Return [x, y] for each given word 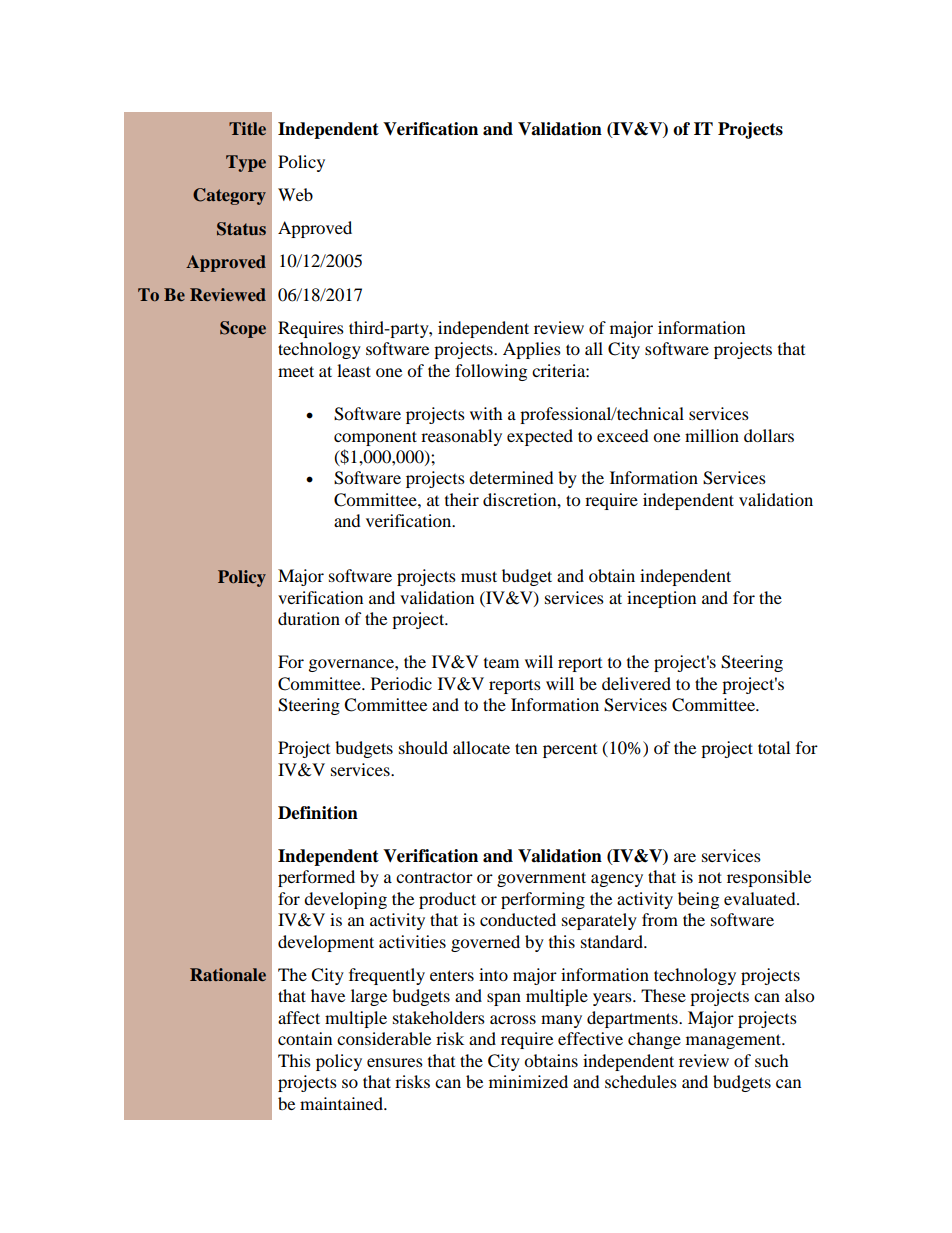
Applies [532, 350]
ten [526, 748]
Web [295, 194]
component [375, 438]
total [774, 747]
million [712, 435]
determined [511, 477]
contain [305, 1038]
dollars [769, 435]
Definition [318, 813]
